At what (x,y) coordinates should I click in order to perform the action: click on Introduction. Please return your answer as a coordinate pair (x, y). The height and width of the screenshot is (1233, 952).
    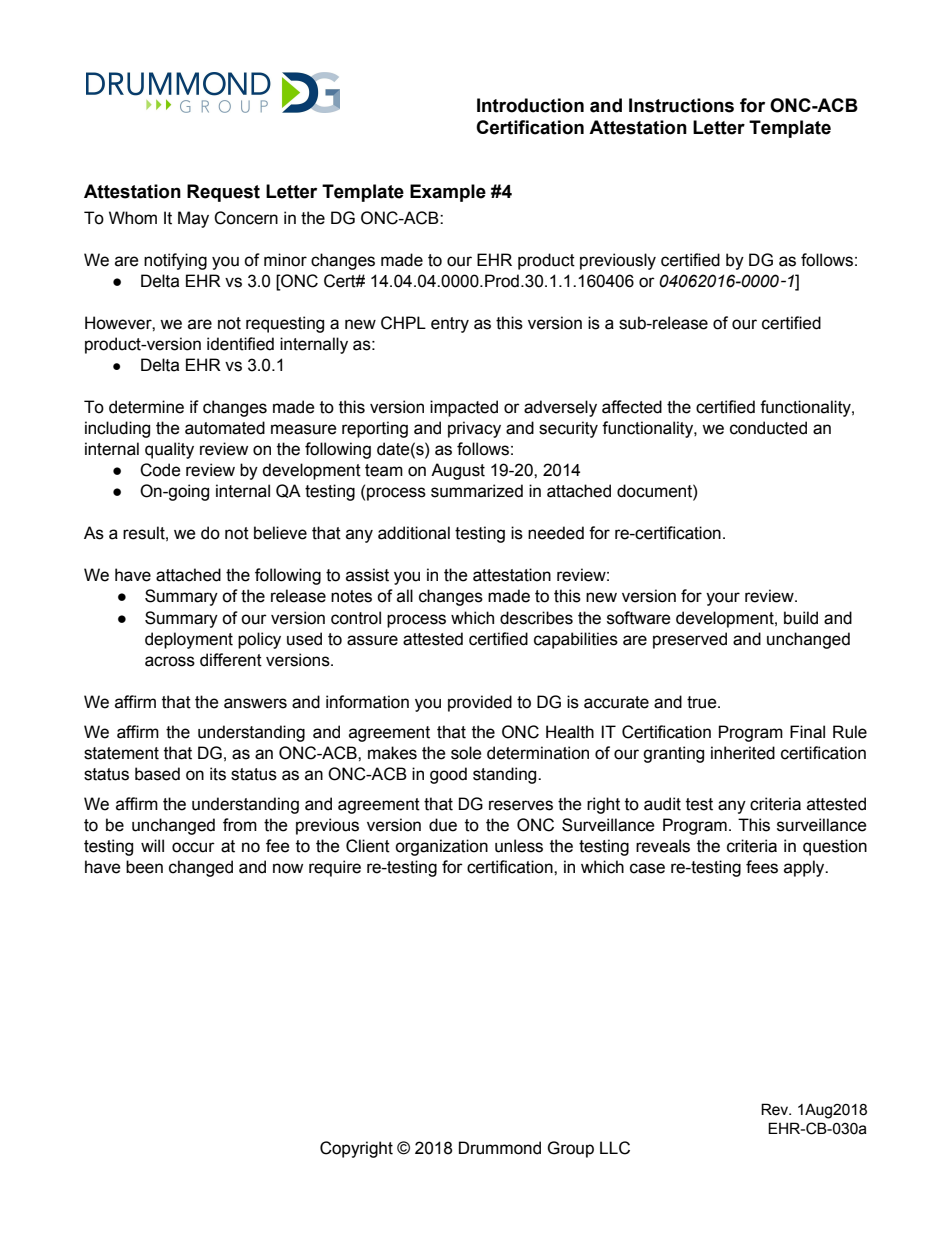
    Looking at the image, I should click on (530, 105).
